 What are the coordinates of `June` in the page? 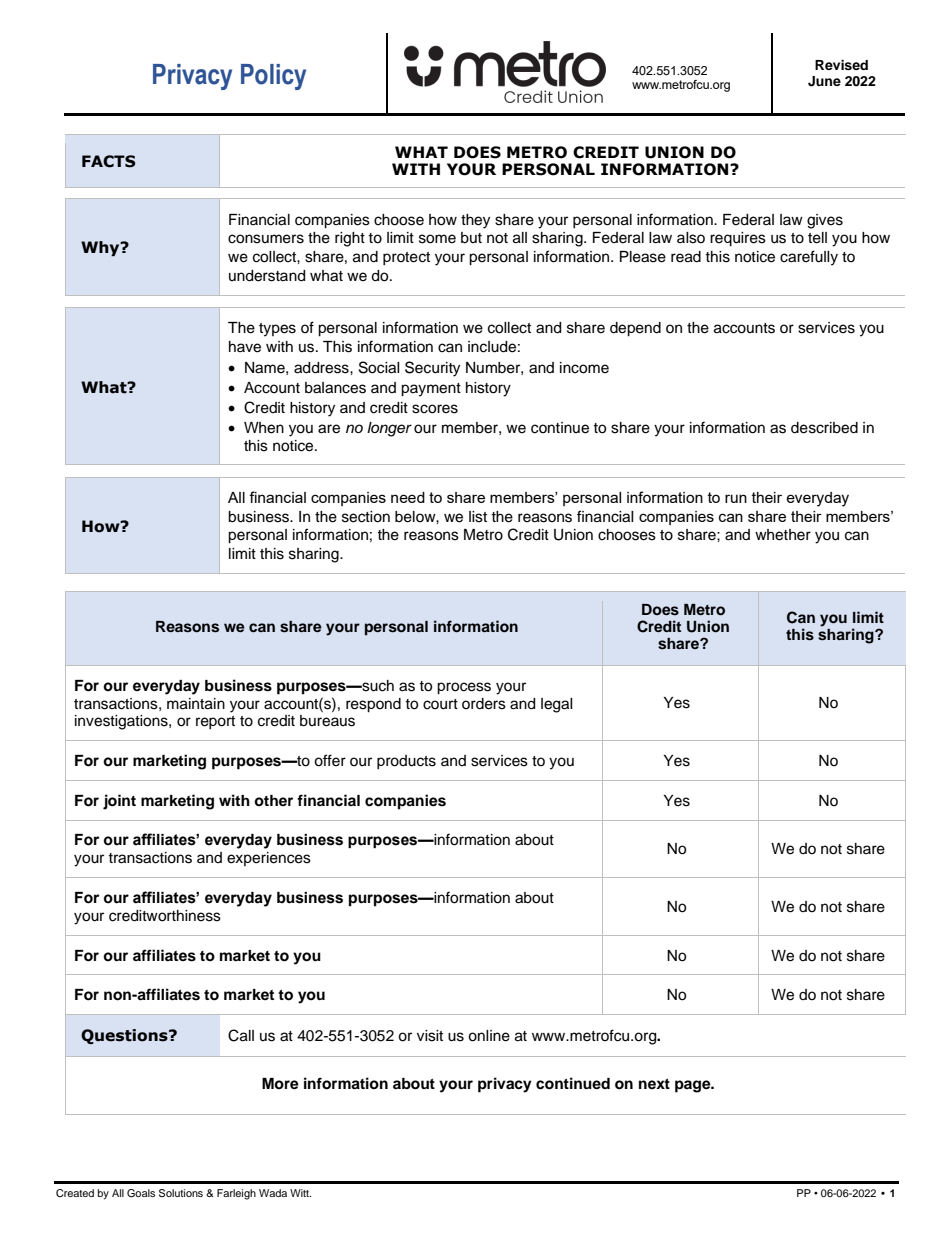 It's located at (824, 81).
